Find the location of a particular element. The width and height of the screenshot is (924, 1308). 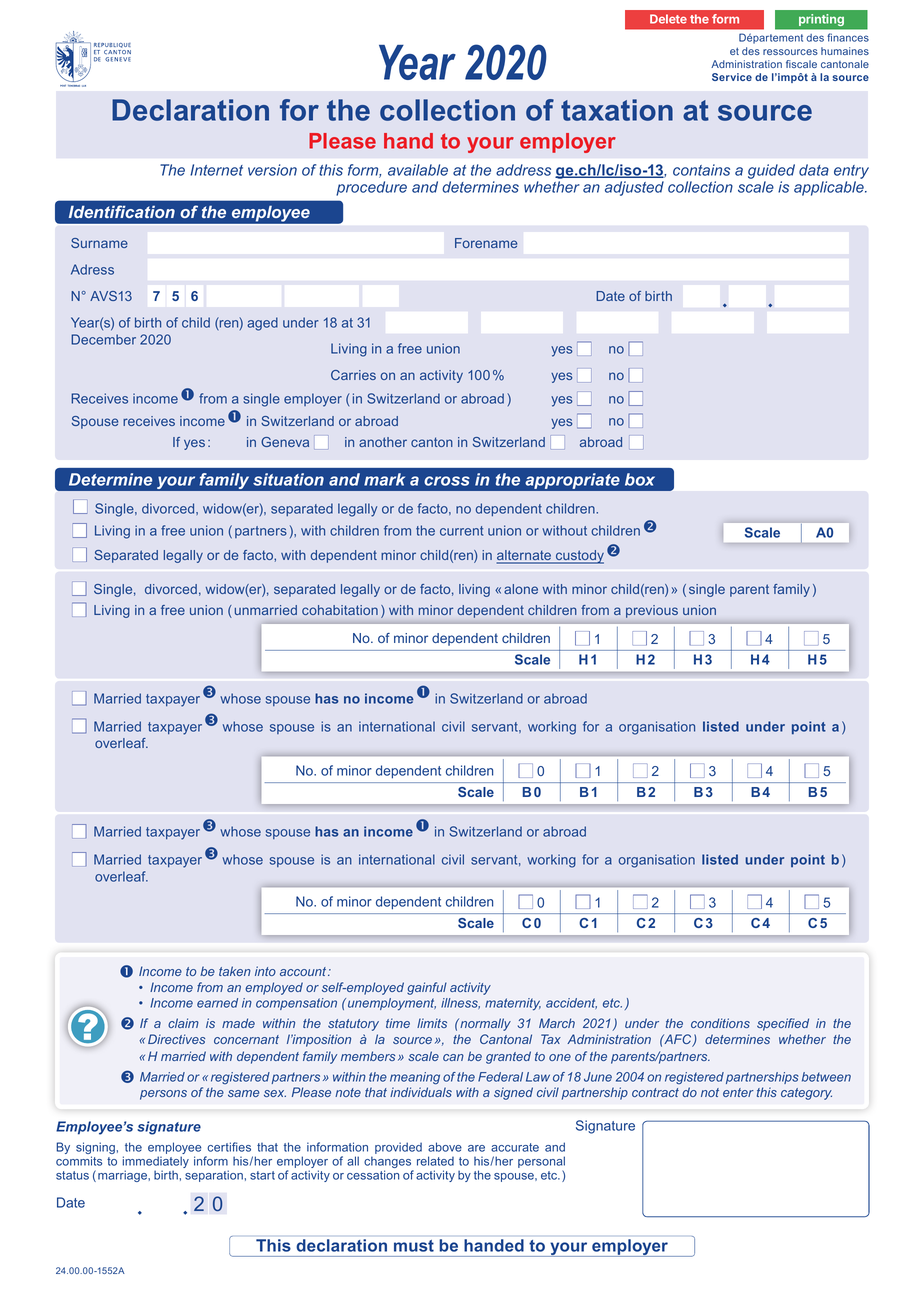

available is located at coordinates (418, 170).
